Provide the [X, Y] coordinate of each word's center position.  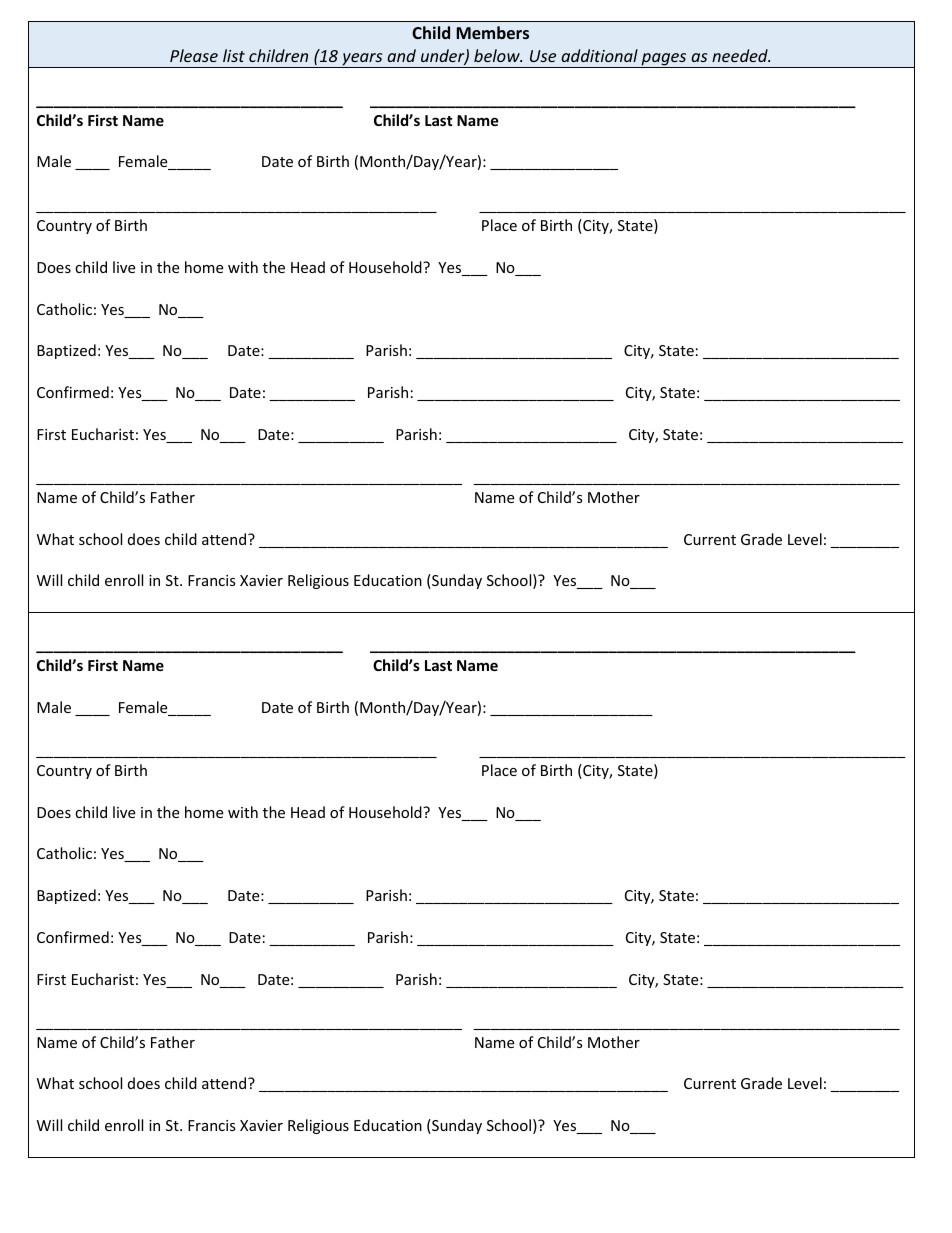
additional [599, 55]
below [498, 55]
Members [492, 32]
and [401, 55]
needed [741, 55]
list [234, 55]
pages [664, 60]
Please [194, 55]
